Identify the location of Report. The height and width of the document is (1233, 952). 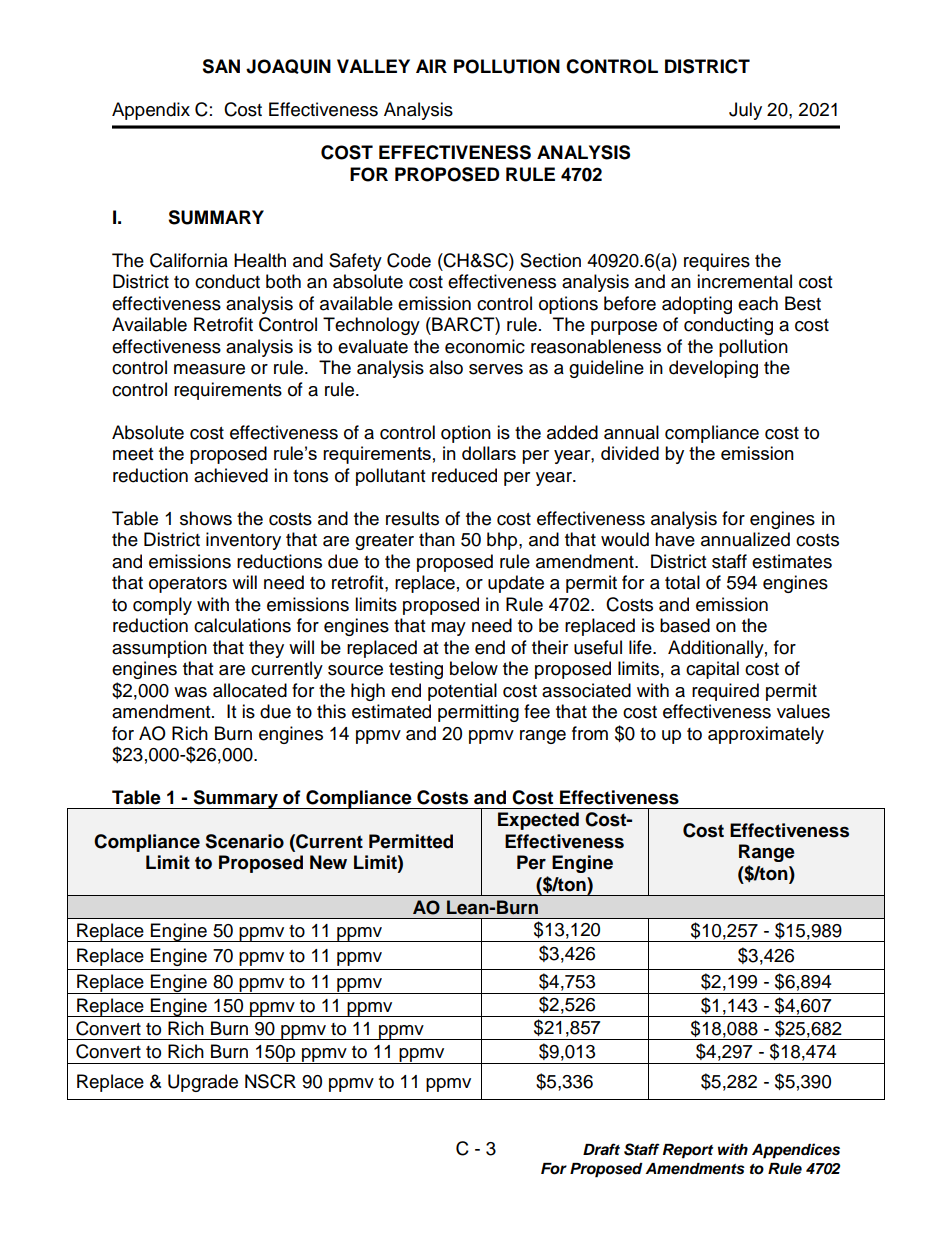
(688, 1151).
